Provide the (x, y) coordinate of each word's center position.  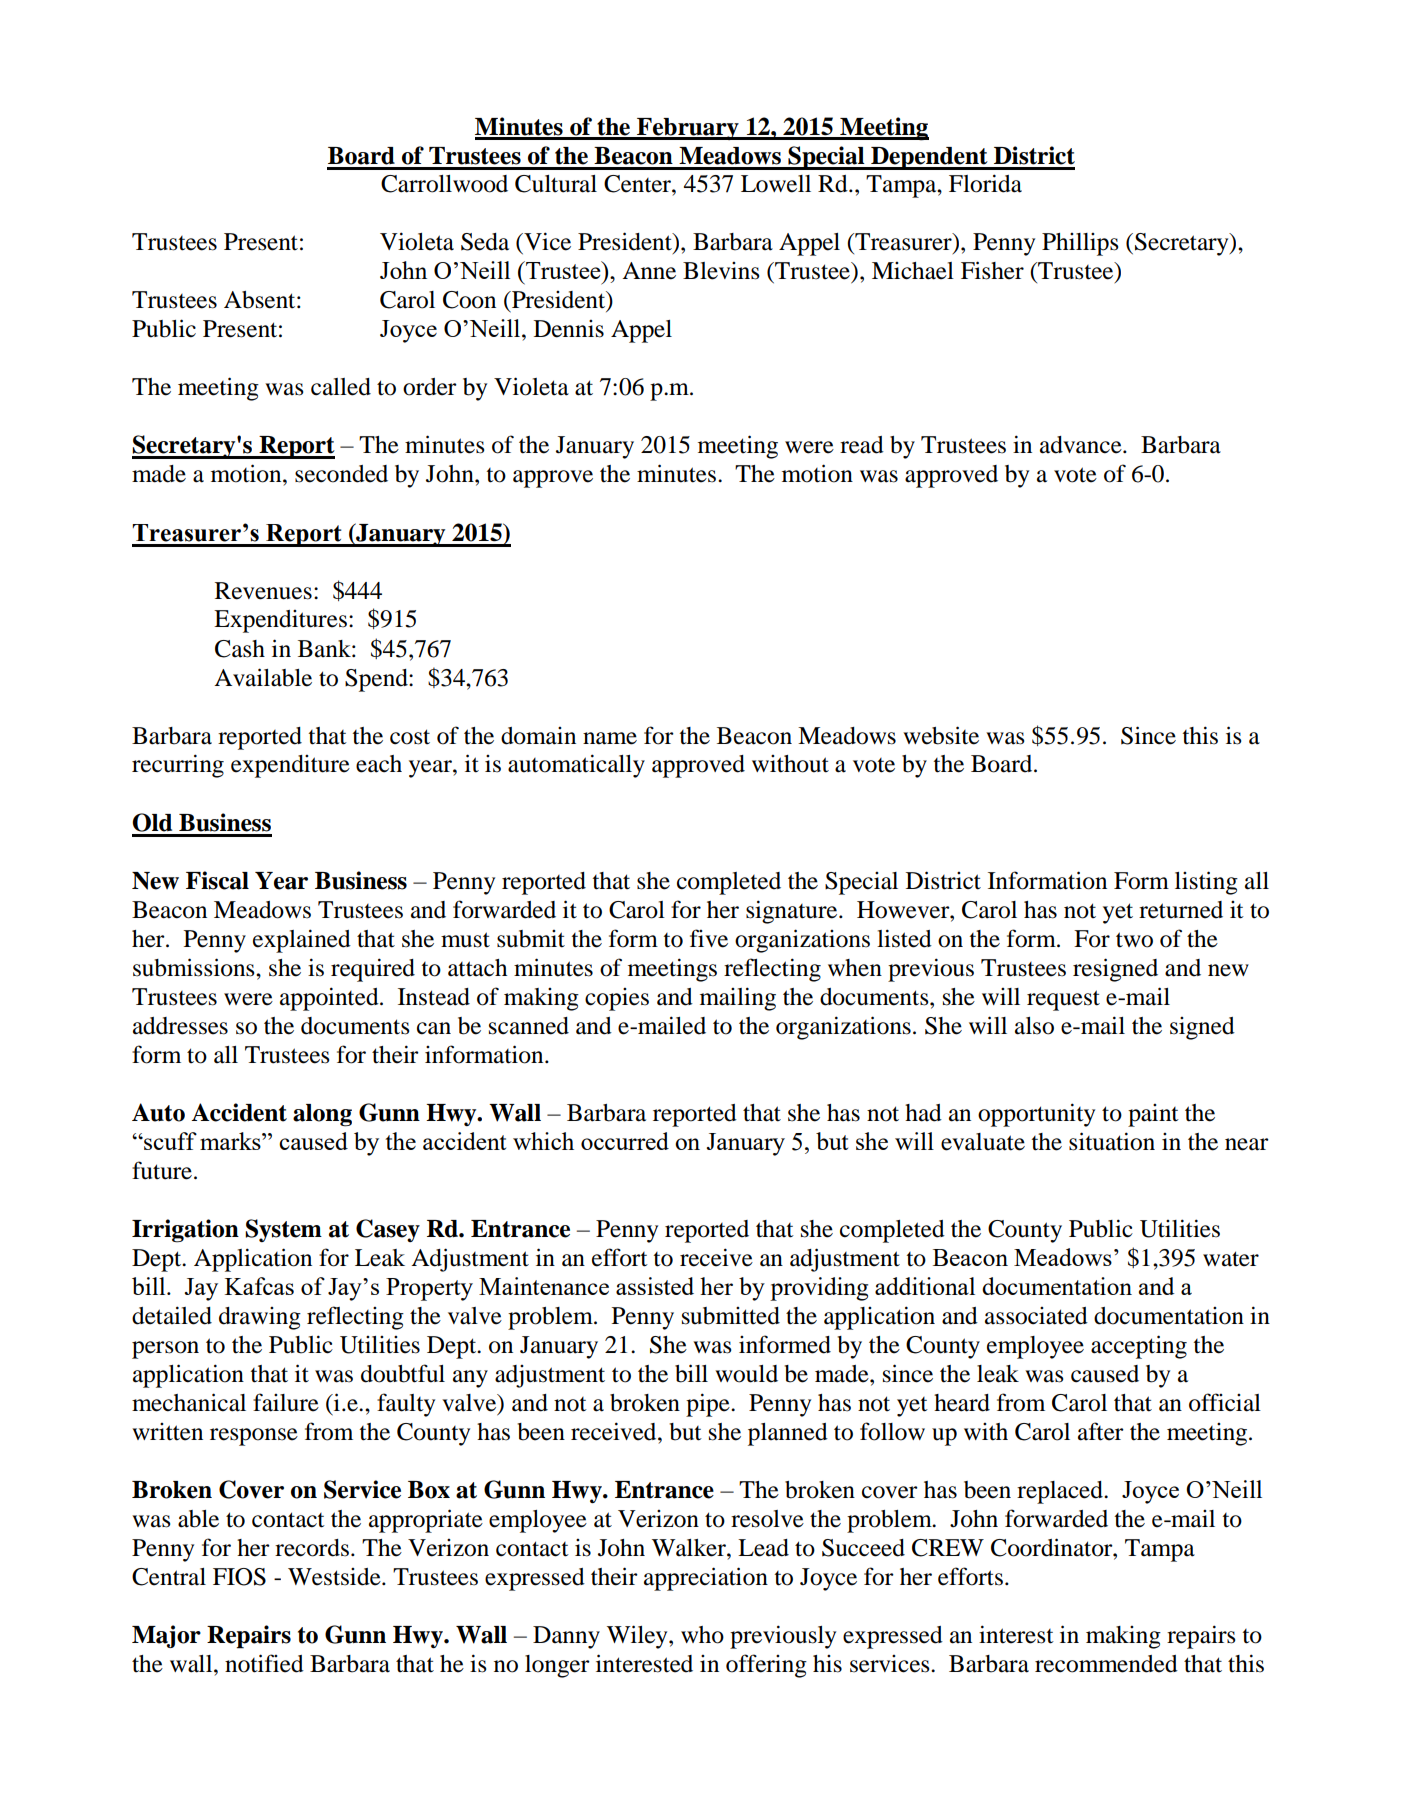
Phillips (1080, 244)
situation (1112, 1141)
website (941, 735)
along (322, 1115)
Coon (469, 300)
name (610, 738)
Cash (240, 649)
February (688, 129)
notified (264, 1663)
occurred (625, 1141)
